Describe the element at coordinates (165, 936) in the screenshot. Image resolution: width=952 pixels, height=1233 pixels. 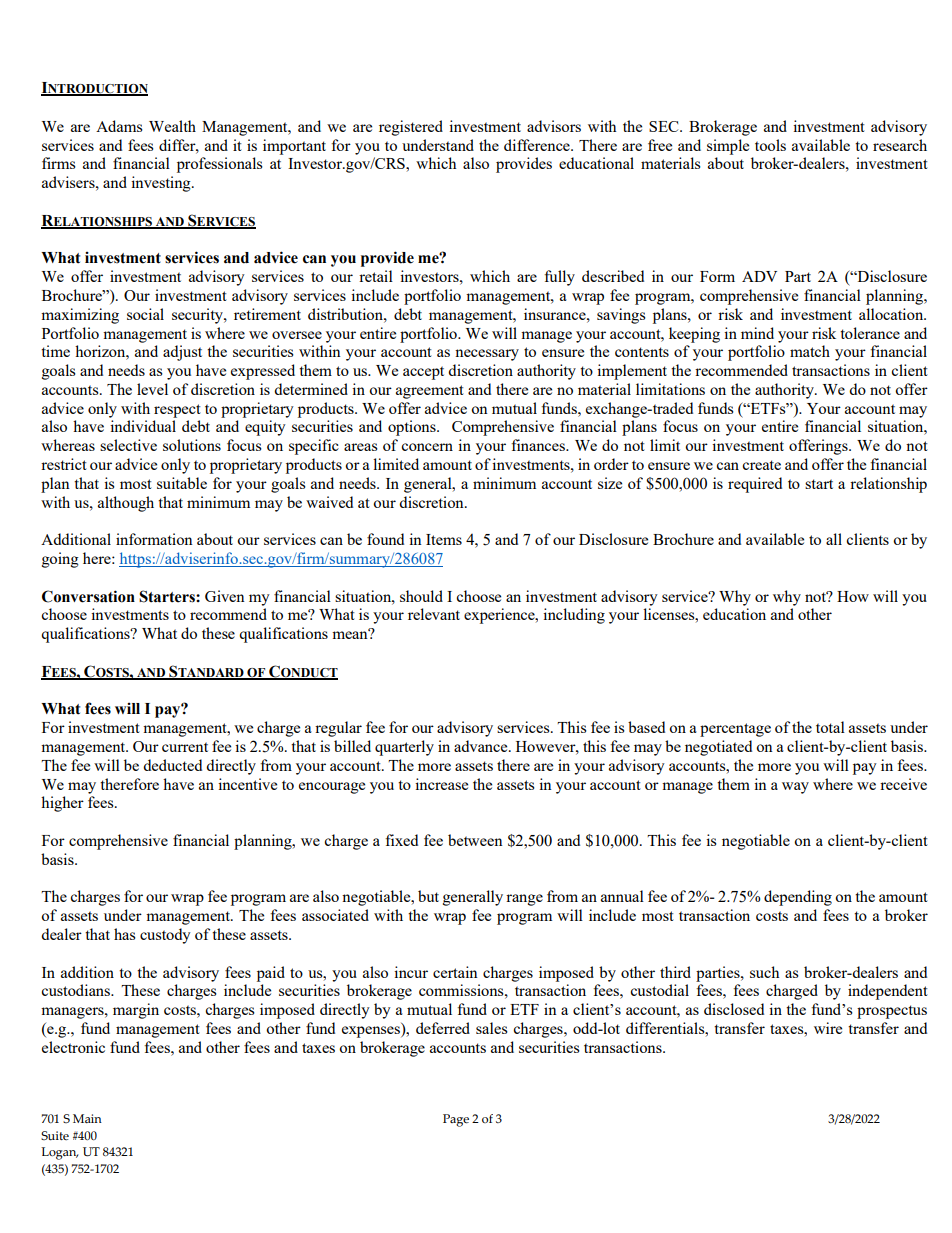
I see `custody` at that location.
